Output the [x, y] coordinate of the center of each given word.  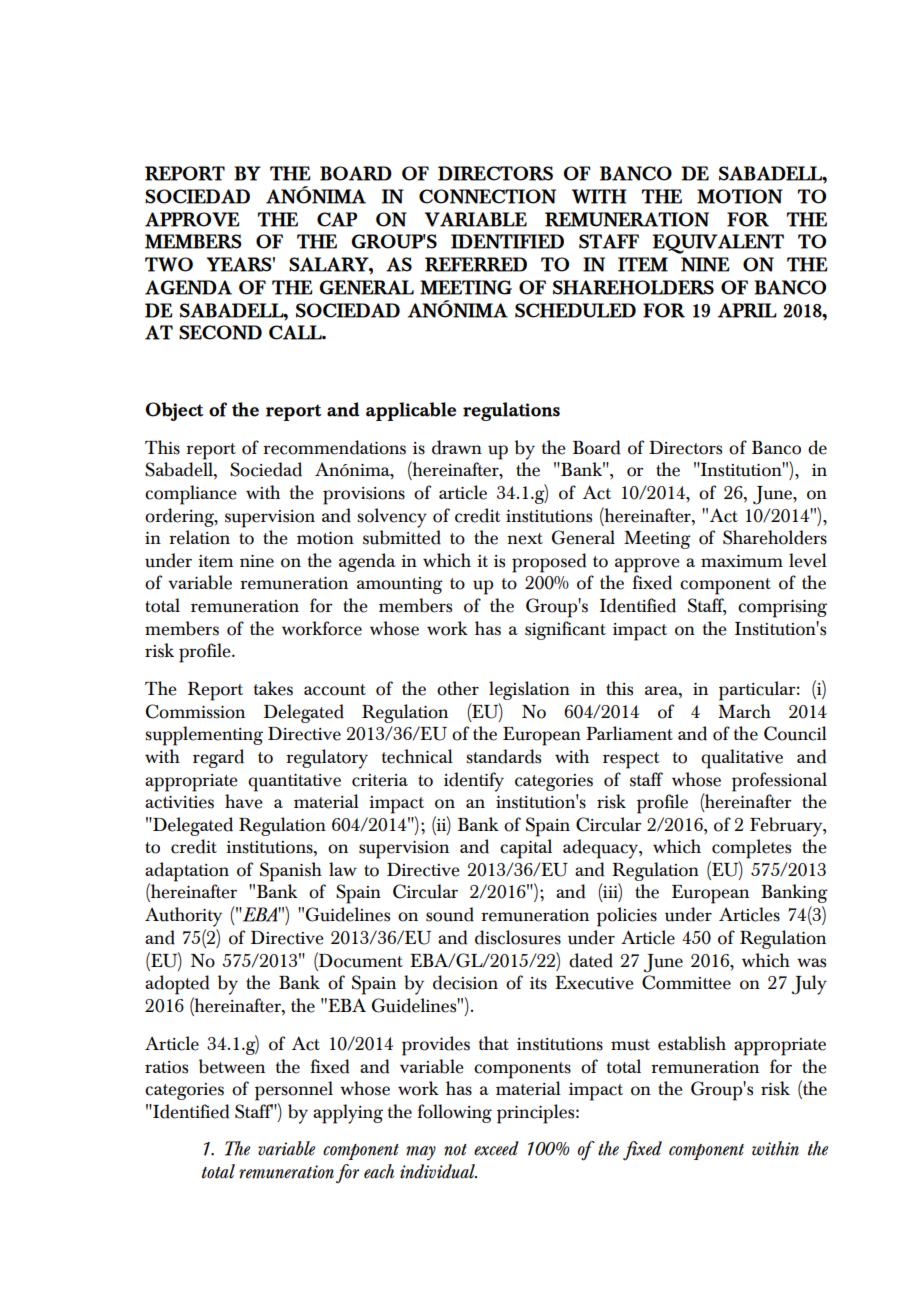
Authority [183, 917]
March [744, 711]
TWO [169, 264]
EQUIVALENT [718, 244]
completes [751, 849]
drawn [457, 447]
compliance [191, 495]
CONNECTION [487, 196]
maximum [742, 561]
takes [273, 688]
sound [450, 914]
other [458, 688]
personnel [294, 1091]
